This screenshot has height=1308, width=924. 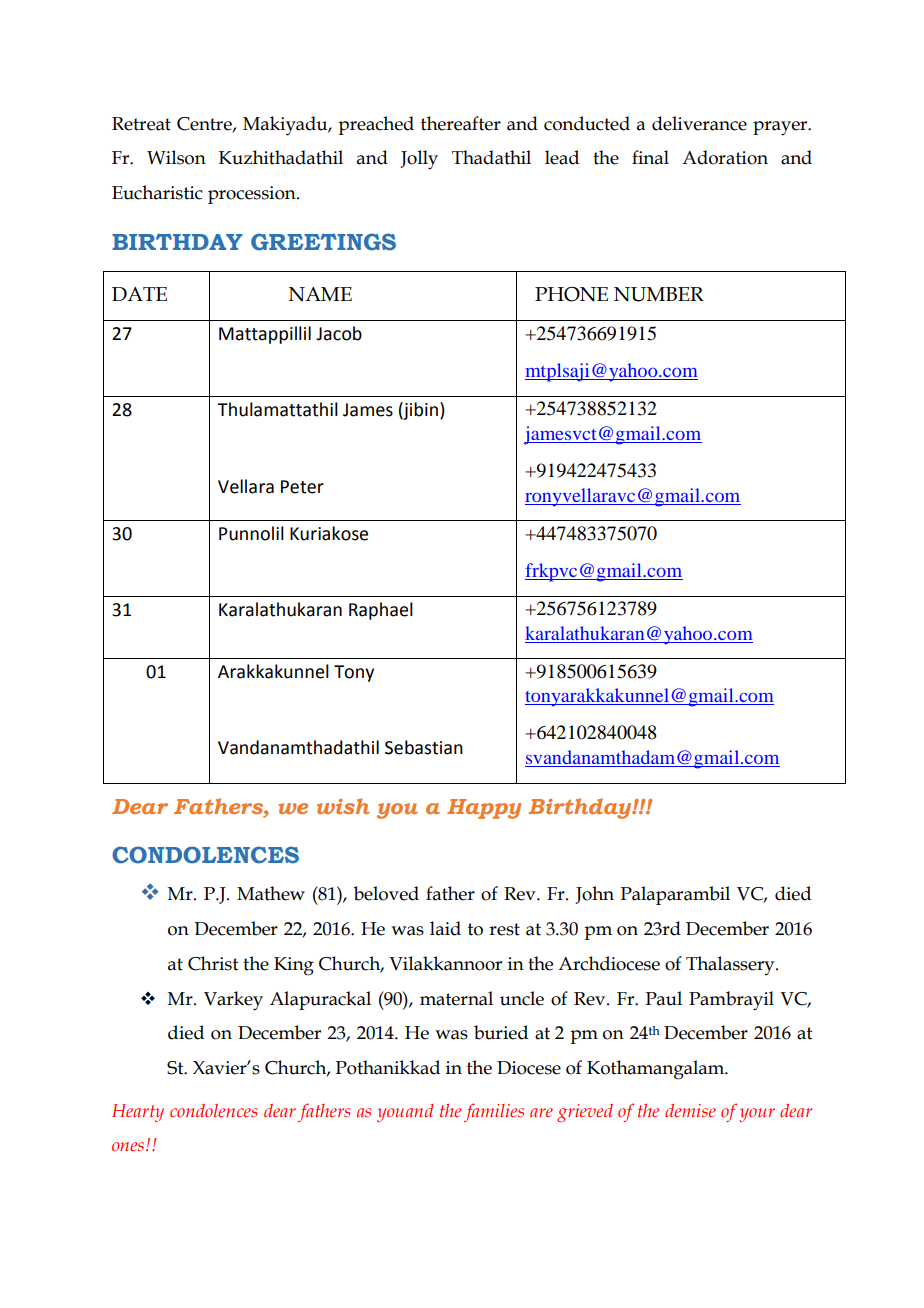 What do you see at coordinates (659, 294) in the screenshot?
I see `NUMBER` at bounding box center [659, 294].
